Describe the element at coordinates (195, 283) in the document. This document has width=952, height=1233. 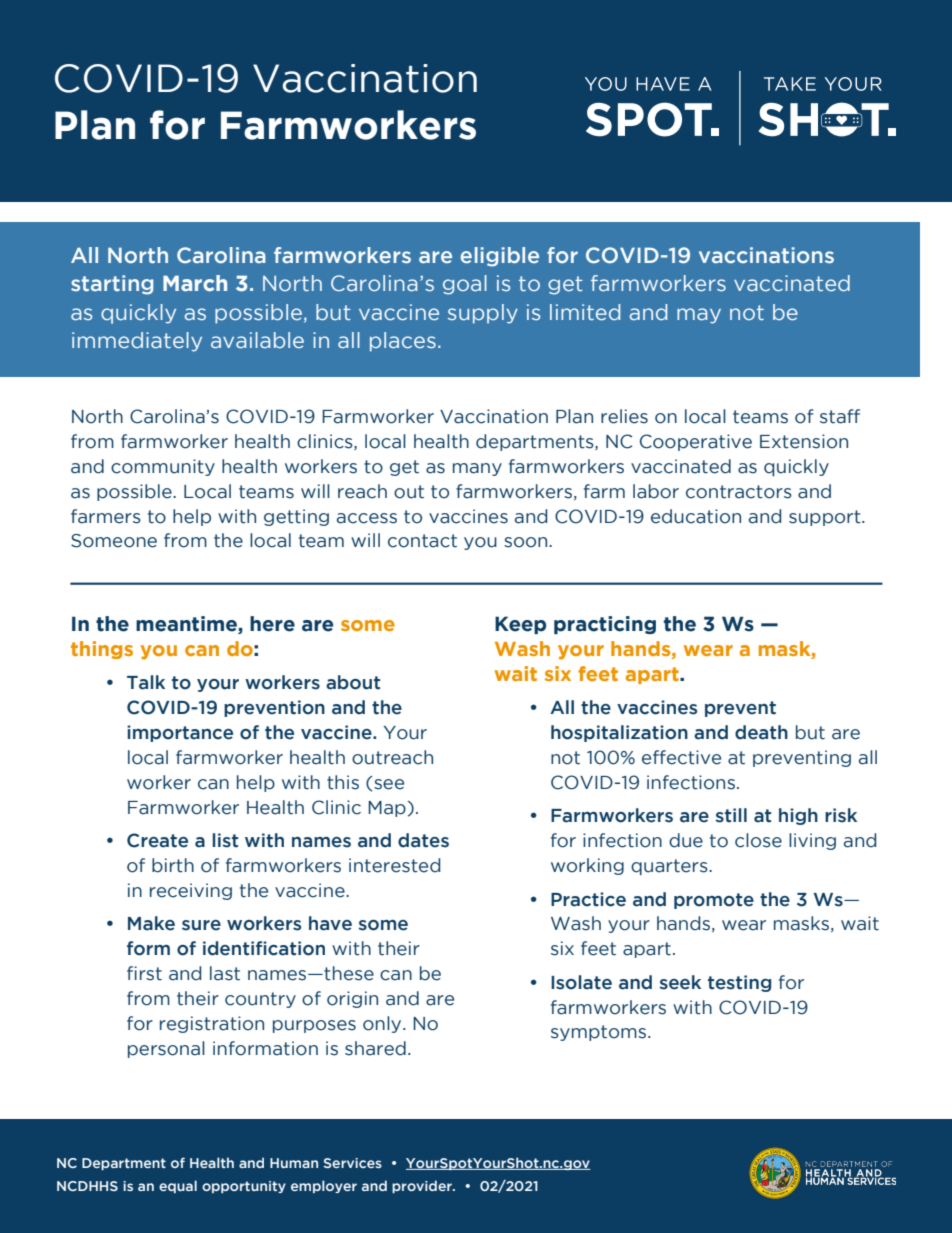
I see `March` at that location.
